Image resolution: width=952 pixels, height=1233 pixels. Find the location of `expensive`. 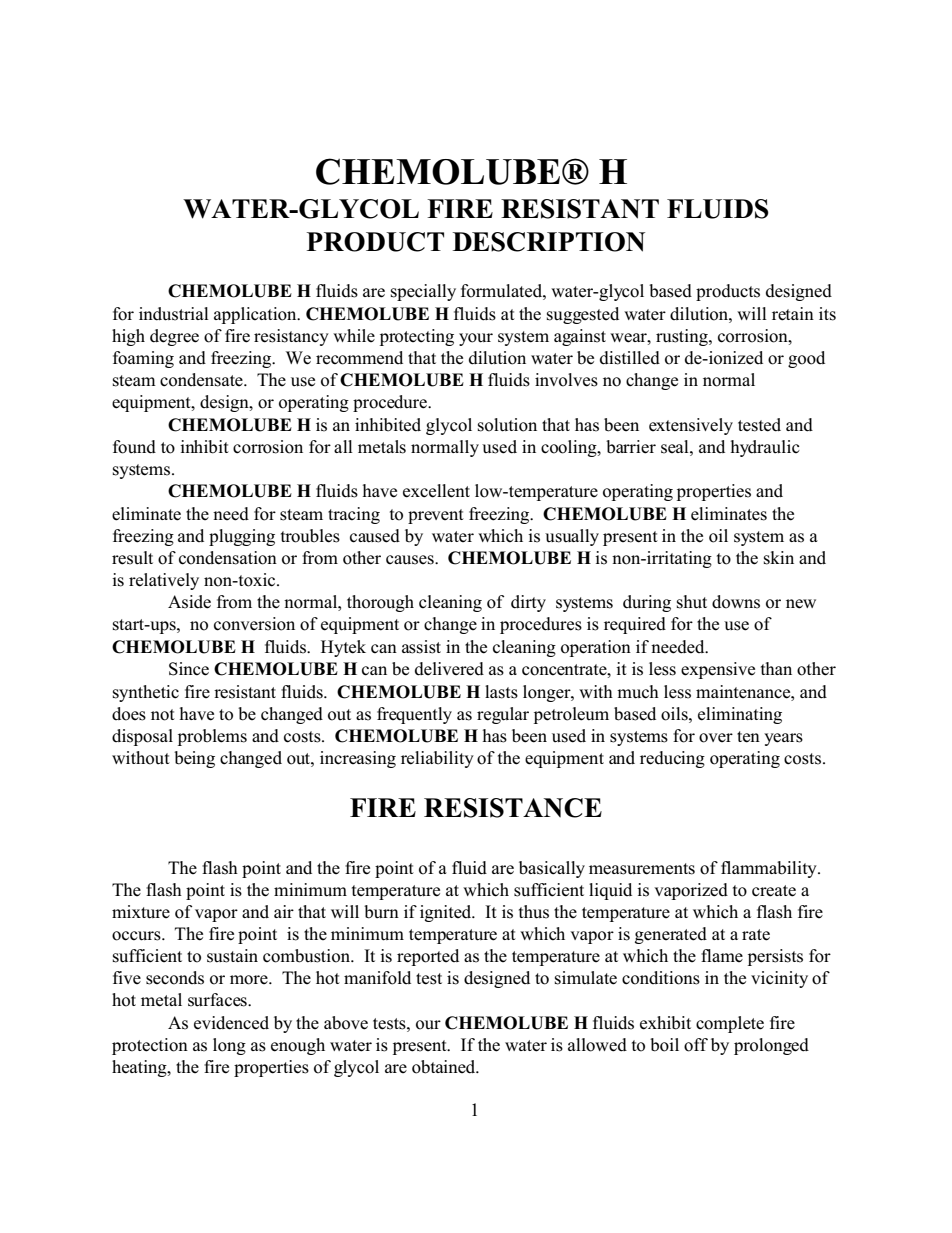

expensive is located at coordinates (718, 670).
